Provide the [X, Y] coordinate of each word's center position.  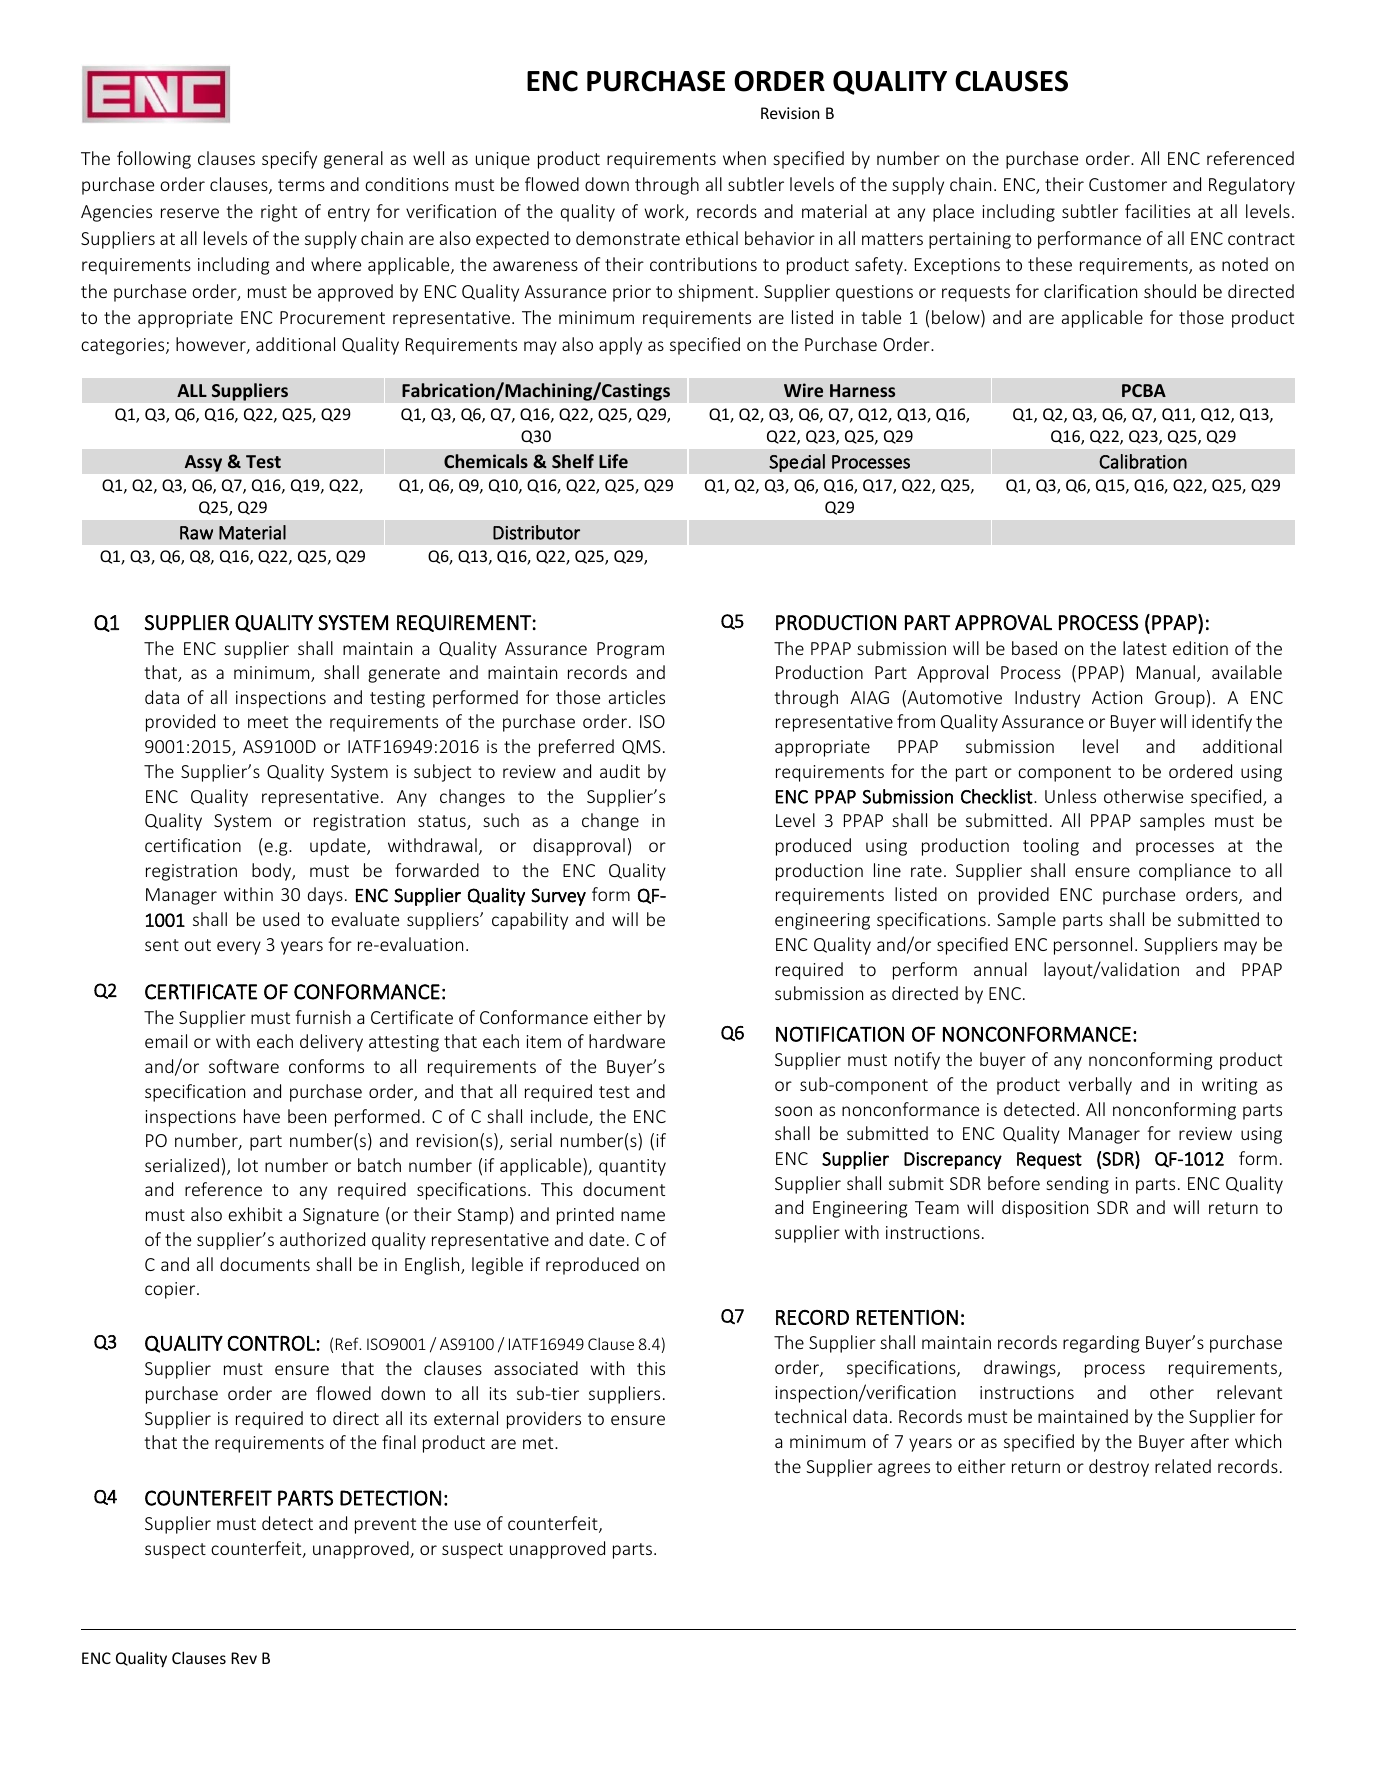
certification [193, 845]
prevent [385, 1526]
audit [620, 771]
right [279, 213]
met [539, 1443]
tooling [1051, 847]
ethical [712, 238]
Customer [1128, 184]
